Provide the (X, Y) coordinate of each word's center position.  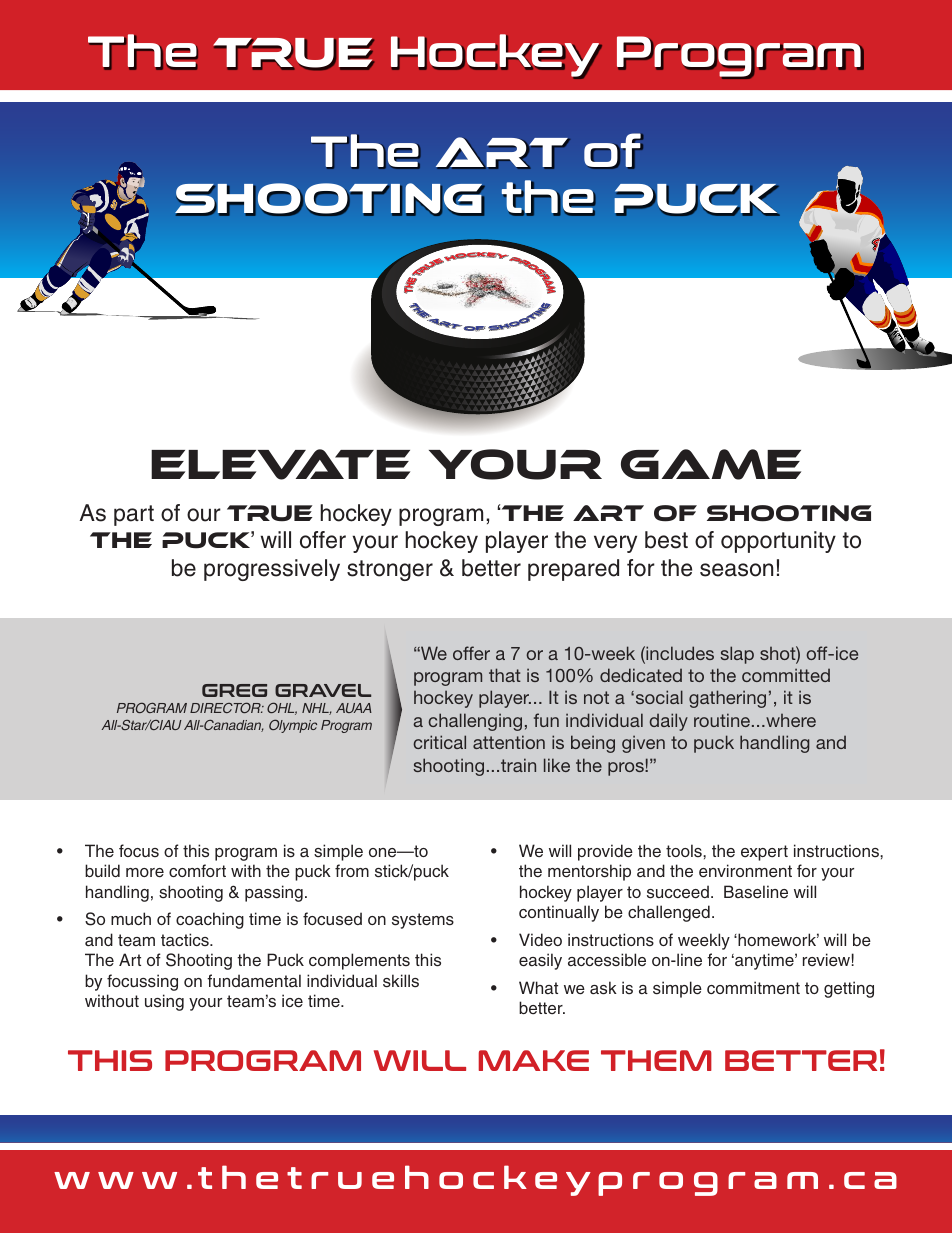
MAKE (533, 1060)
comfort (197, 870)
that (505, 675)
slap (737, 655)
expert (764, 853)
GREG (234, 690)
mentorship (589, 872)
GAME (711, 464)
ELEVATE (280, 464)
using (164, 1002)
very (615, 544)
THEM (656, 1060)
